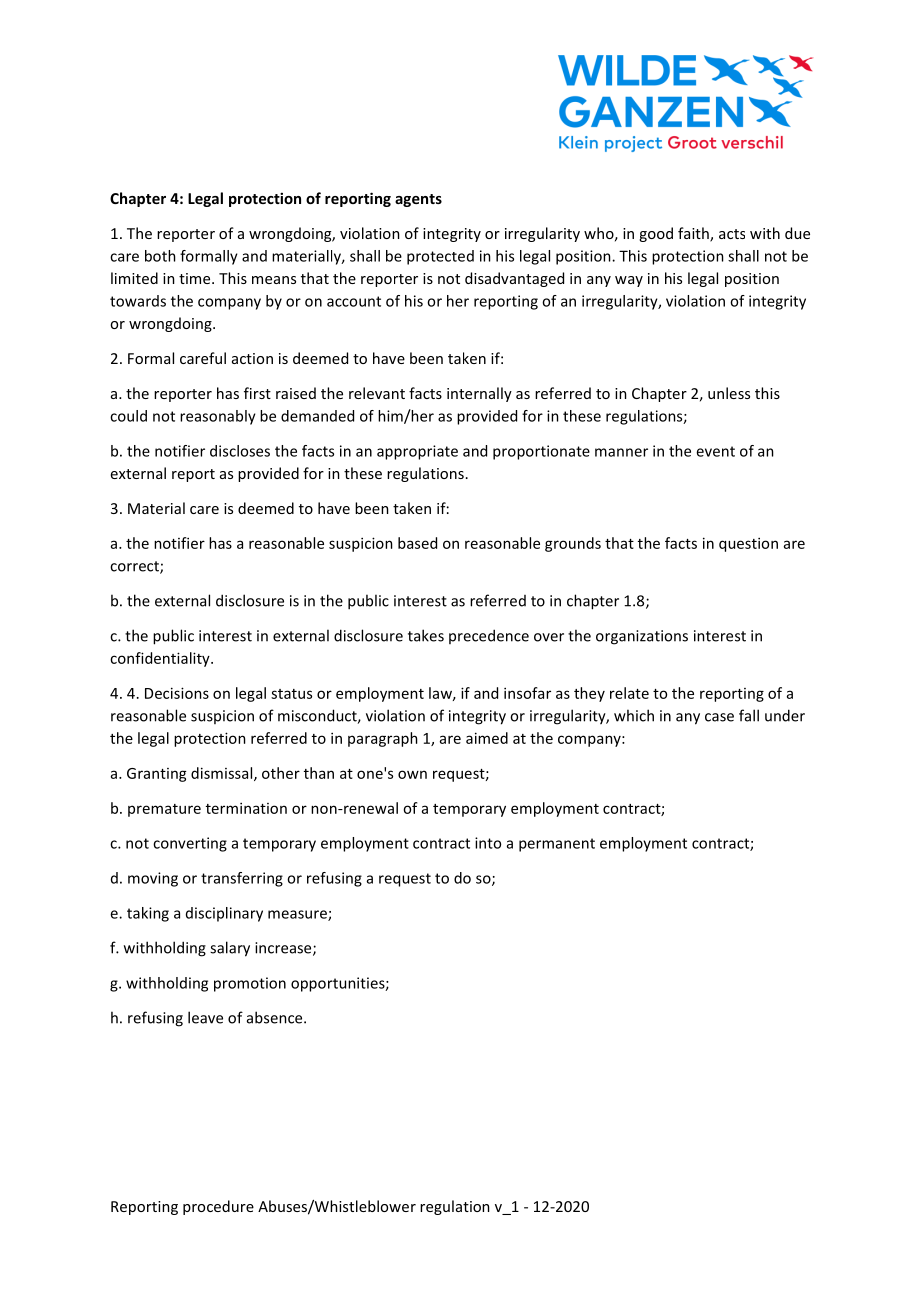 This image has height=1308, width=924. What do you see at coordinates (694, 234) in the image?
I see `faith` at bounding box center [694, 234].
